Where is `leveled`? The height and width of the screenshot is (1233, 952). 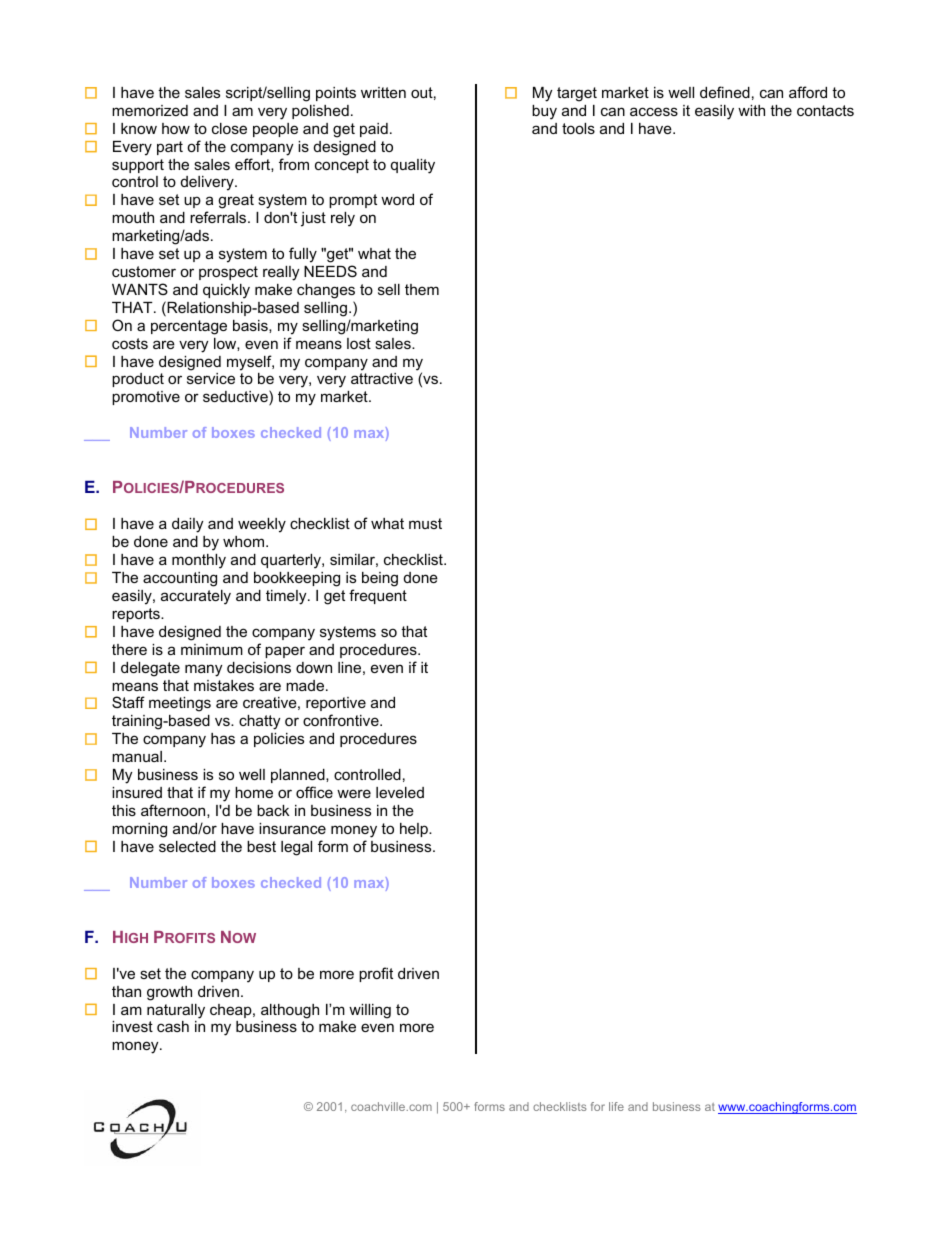 leveled is located at coordinates (400, 792).
